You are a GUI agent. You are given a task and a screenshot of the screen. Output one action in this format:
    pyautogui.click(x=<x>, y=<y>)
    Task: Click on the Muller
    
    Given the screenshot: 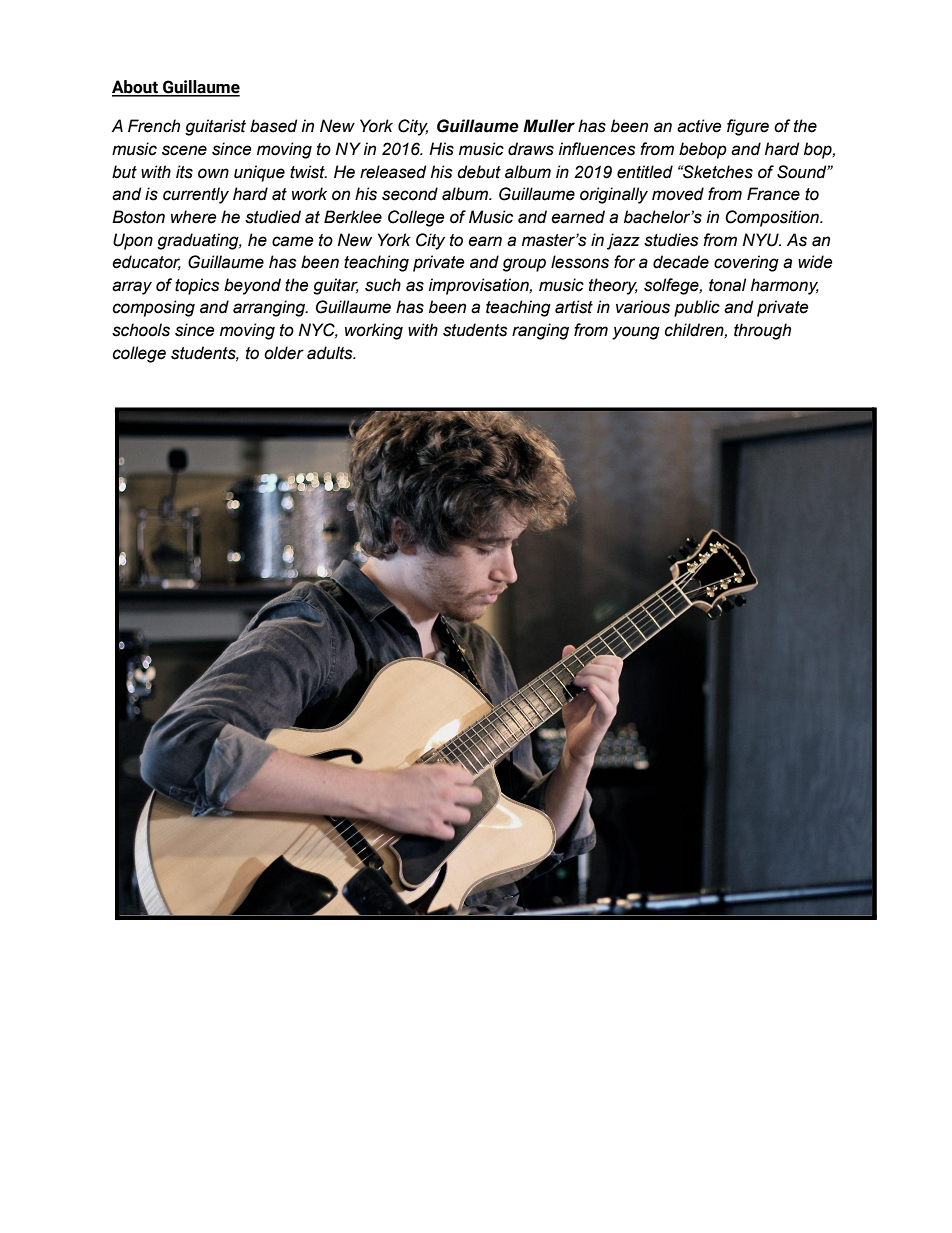 What is the action you would take?
    pyautogui.click(x=549, y=126)
